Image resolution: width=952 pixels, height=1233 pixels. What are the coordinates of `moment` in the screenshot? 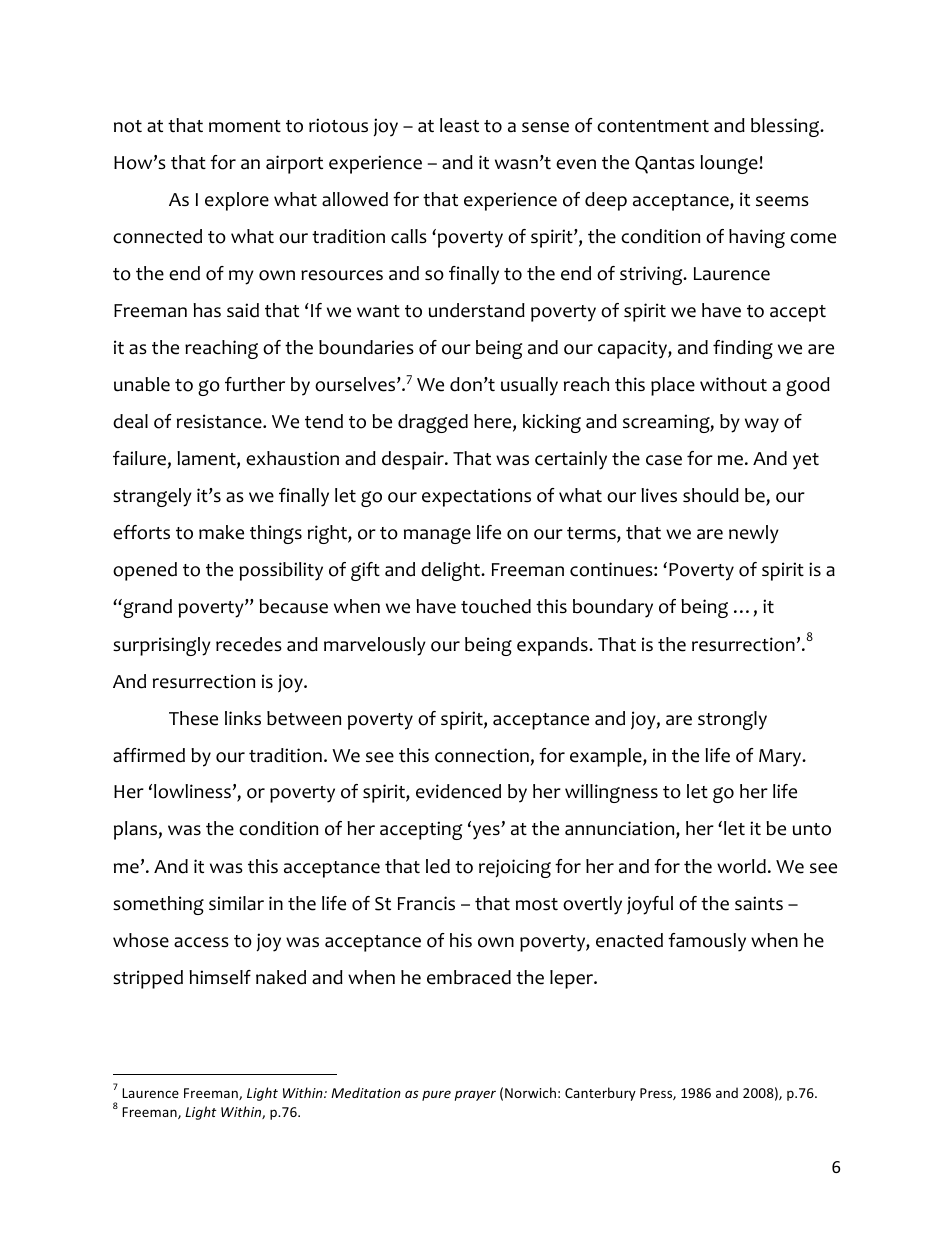 It's located at (245, 126).
